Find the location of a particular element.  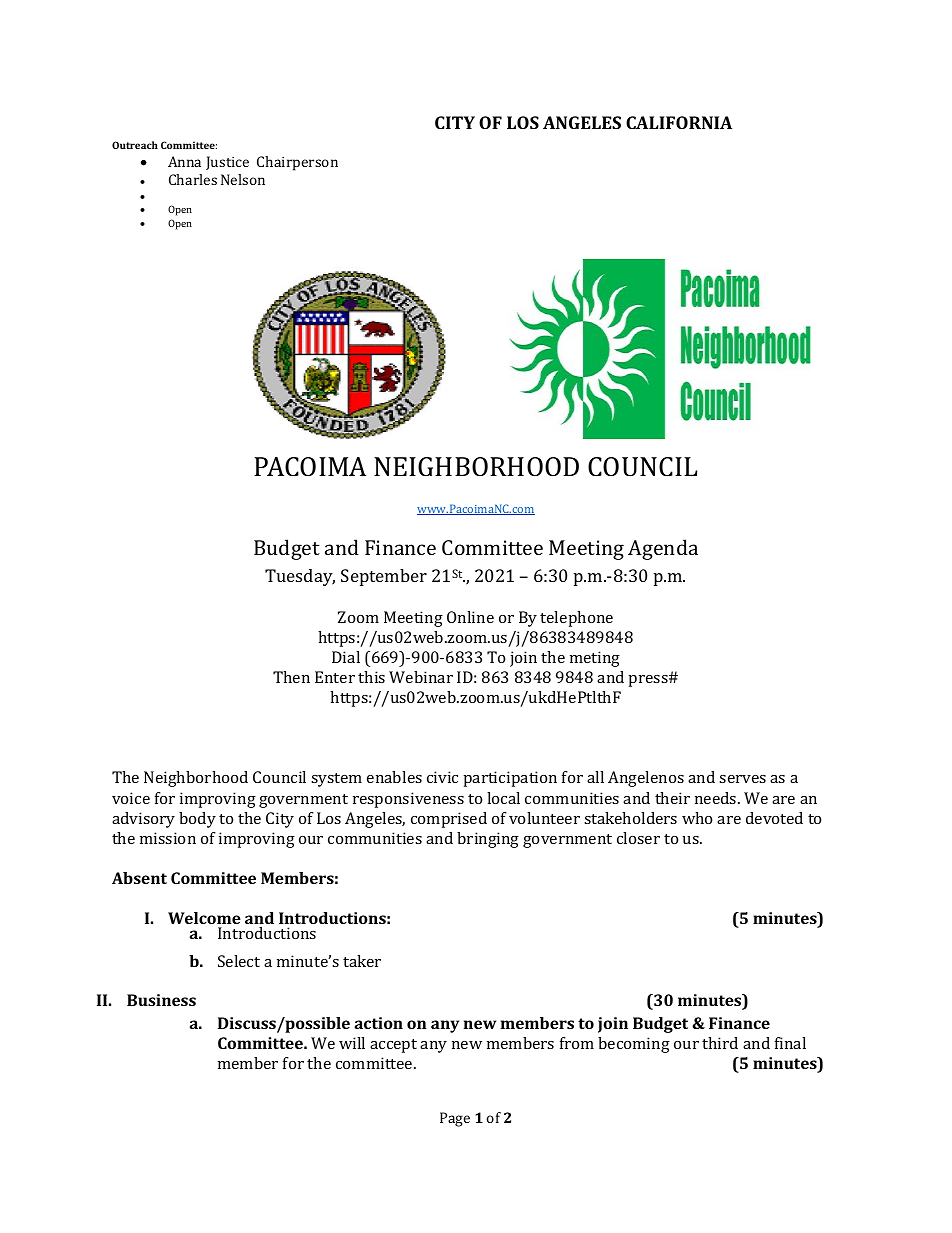

Chairperson is located at coordinates (297, 163).
